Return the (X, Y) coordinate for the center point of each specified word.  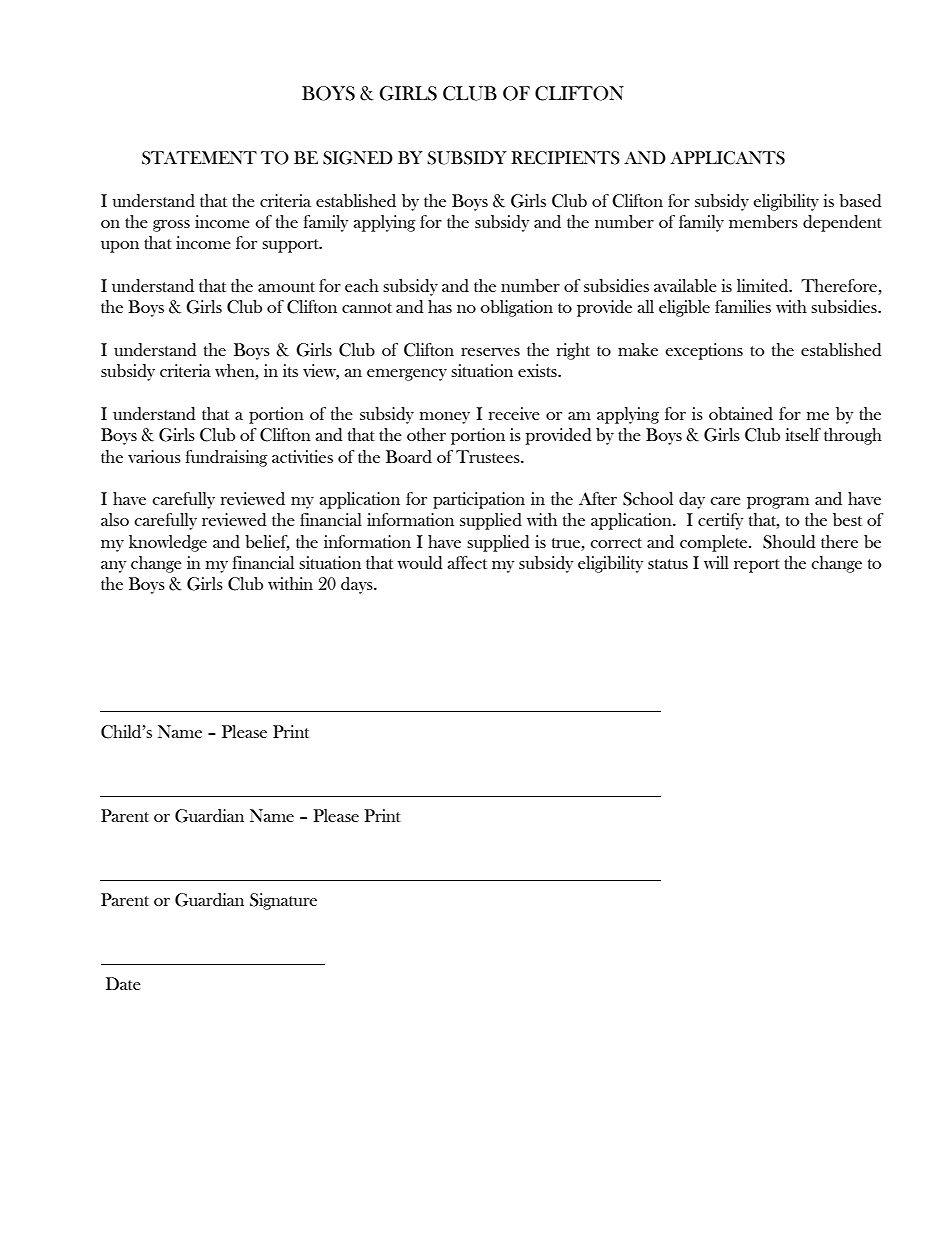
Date (123, 983)
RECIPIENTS (565, 158)
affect (467, 562)
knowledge (168, 543)
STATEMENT (199, 158)
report (757, 566)
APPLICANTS (727, 158)
